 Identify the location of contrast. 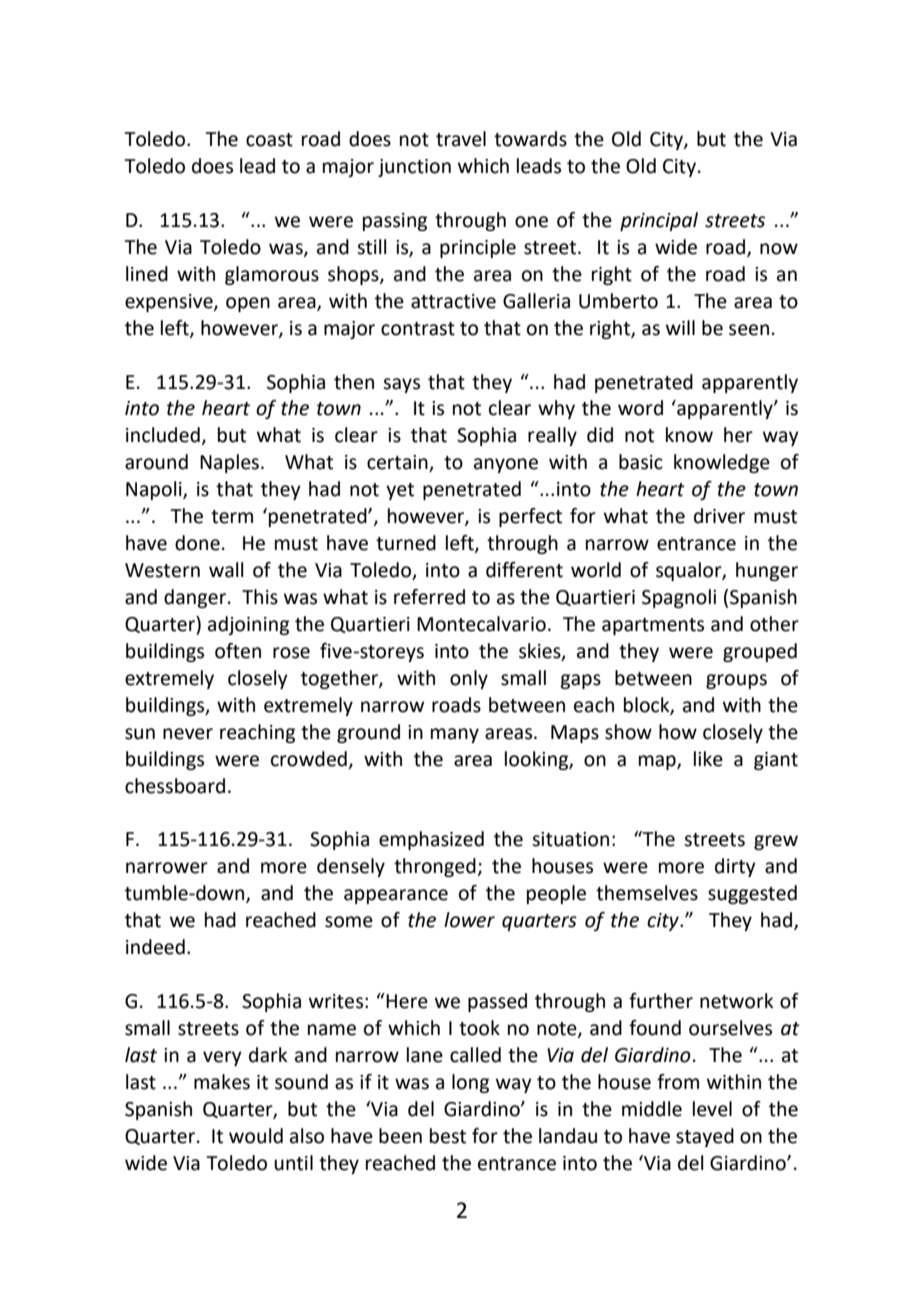
(418, 329).
